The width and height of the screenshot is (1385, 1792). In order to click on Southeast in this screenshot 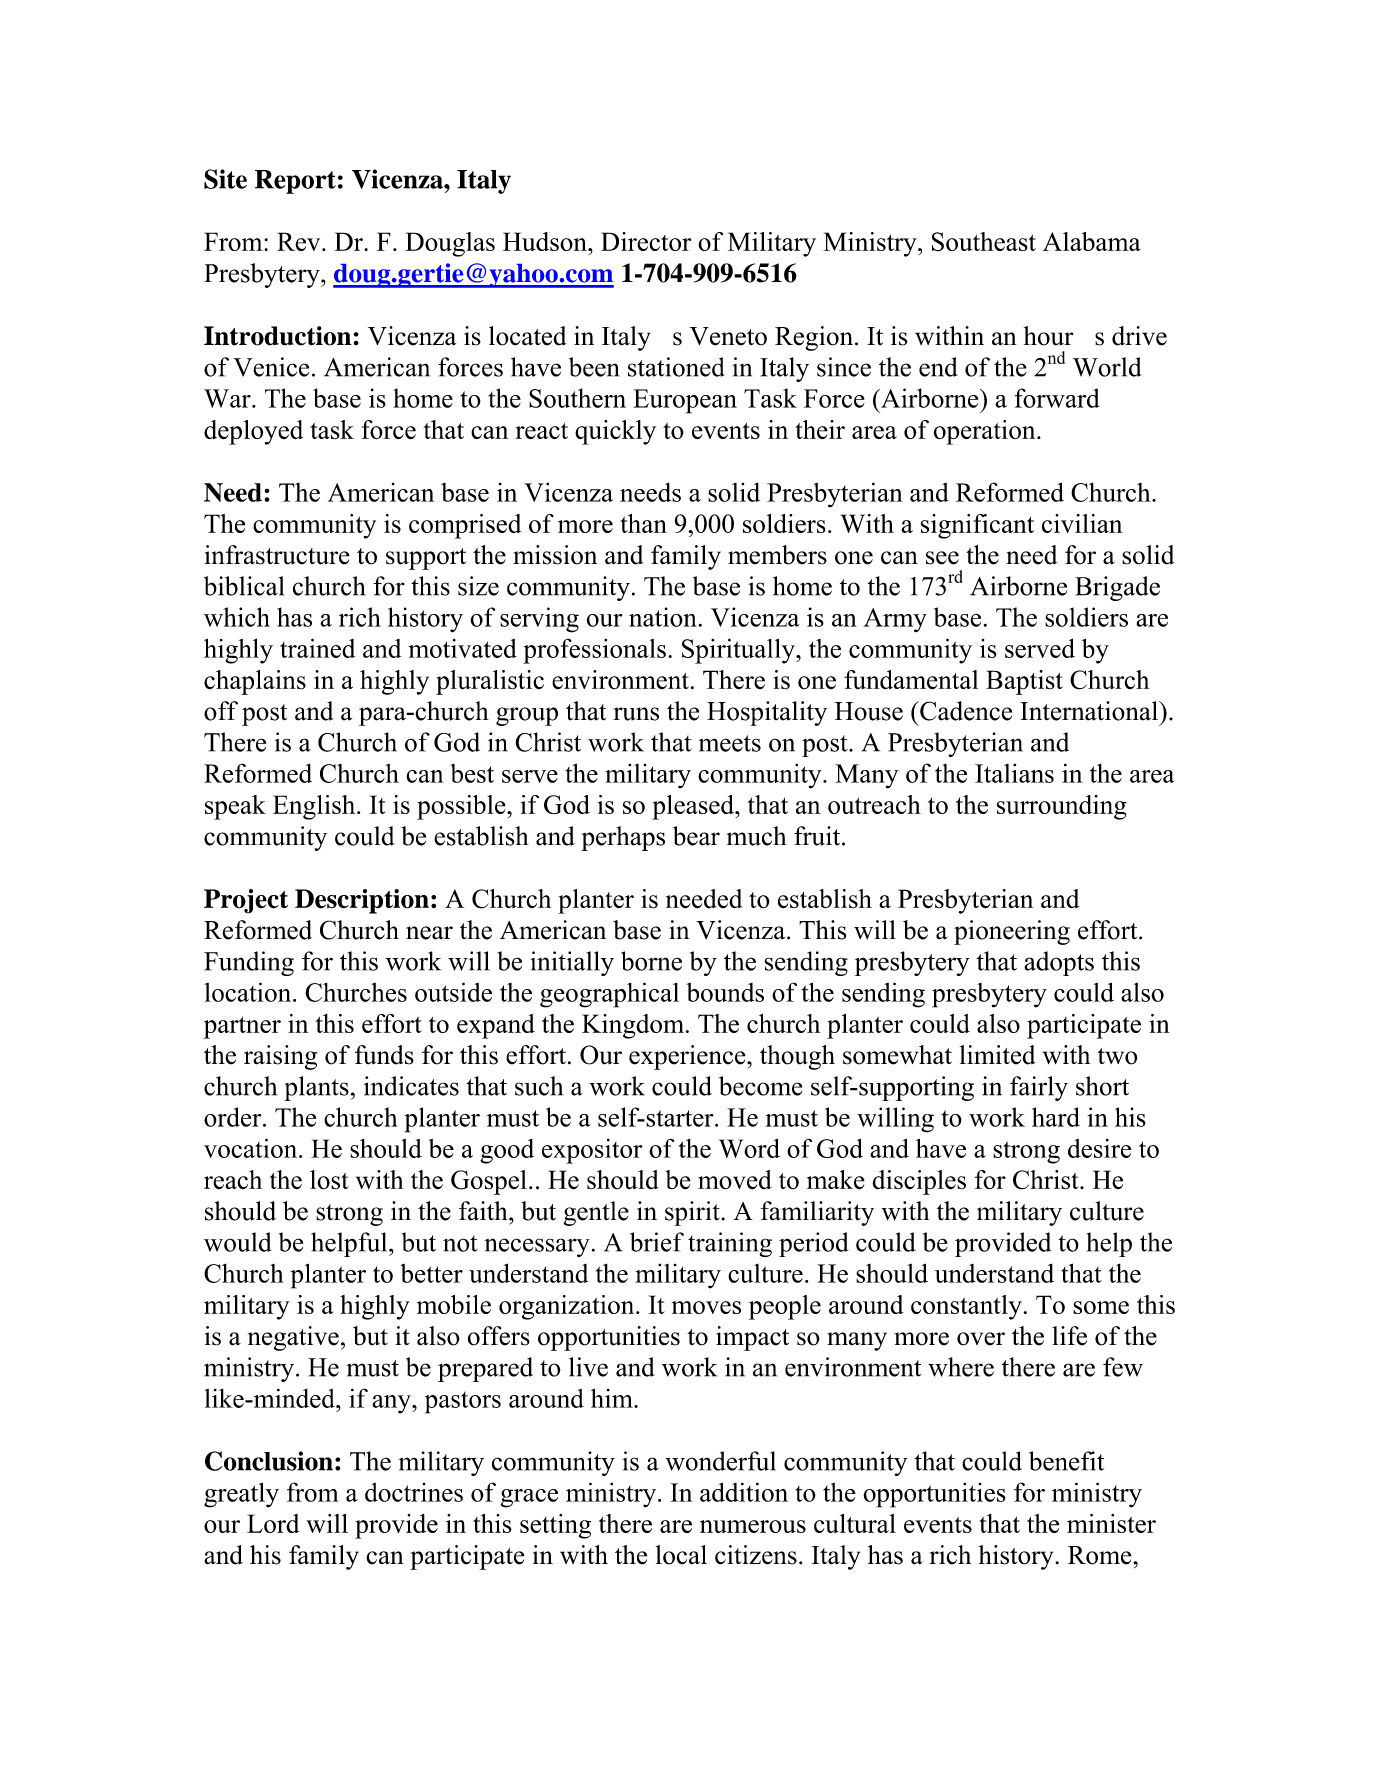, I will do `click(984, 242)`.
